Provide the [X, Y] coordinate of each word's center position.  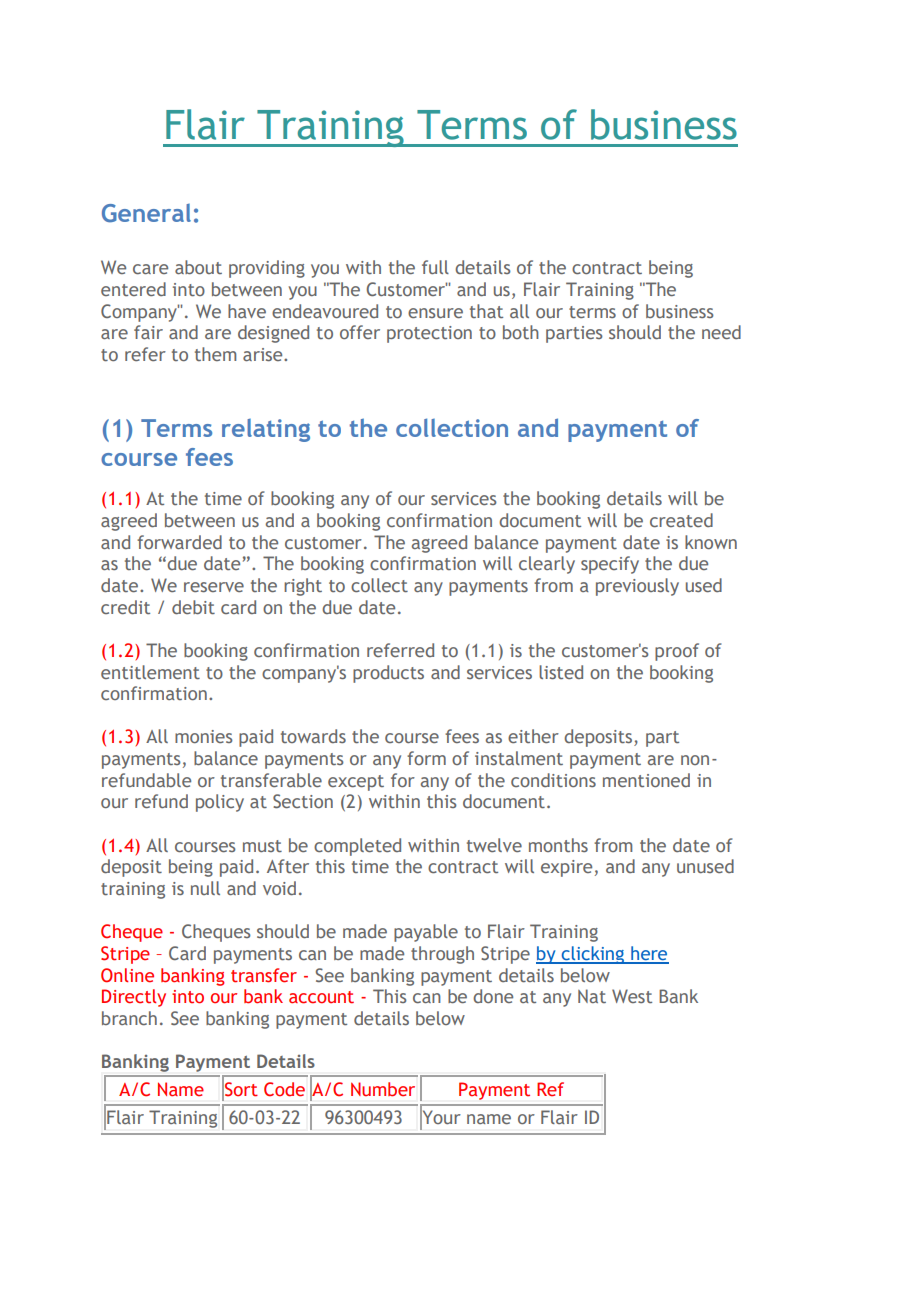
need [721, 332]
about [198, 267]
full [435, 267]
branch [129, 1018]
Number [383, 1089]
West [632, 996]
